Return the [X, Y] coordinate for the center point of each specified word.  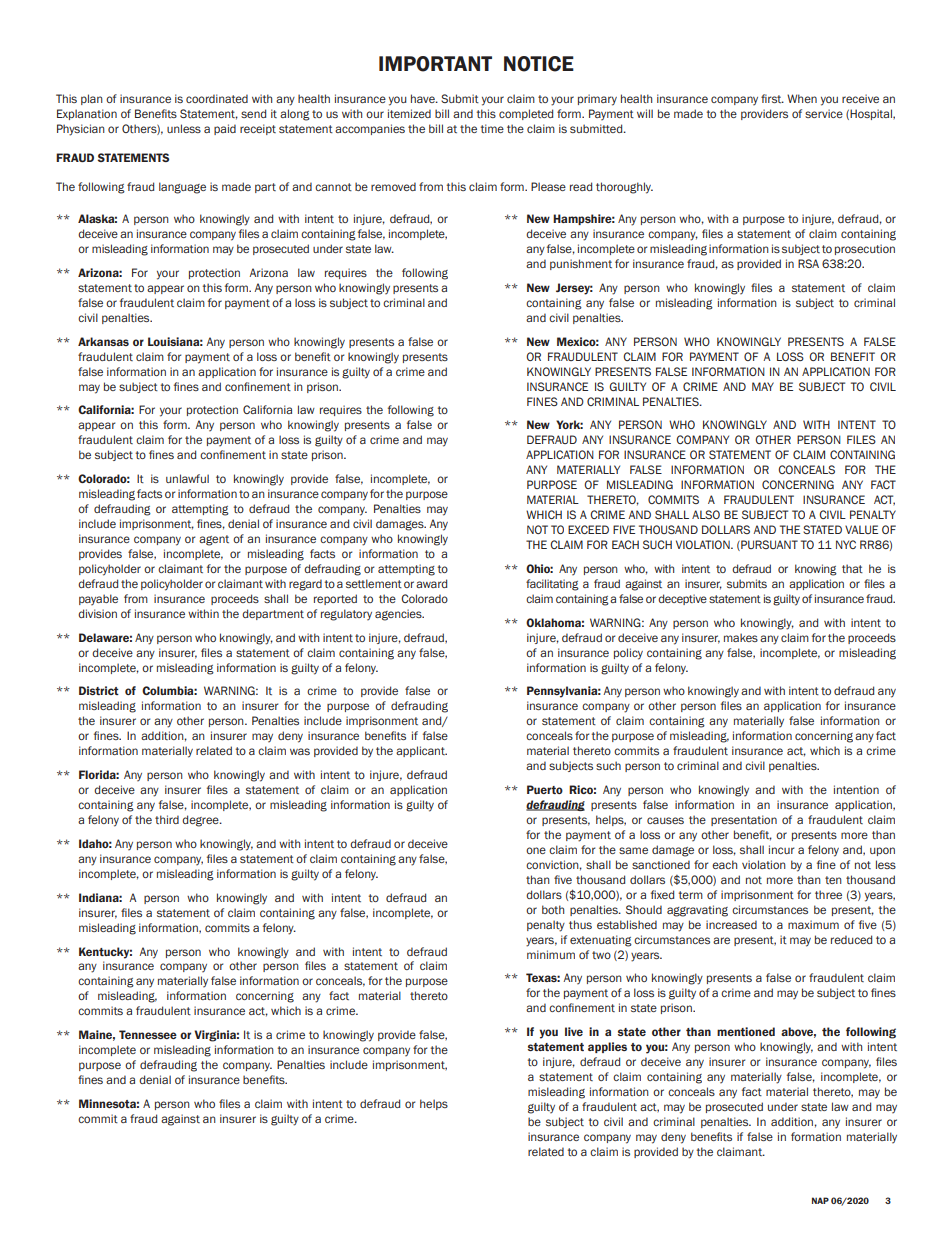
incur [781, 849]
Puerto [545, 789]
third [167, 819]
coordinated [217, 98]
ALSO [706, 514]
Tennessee [148, 1034]
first [772, 98]
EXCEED [588, 529]
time [492, 128]
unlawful [187, 478]
